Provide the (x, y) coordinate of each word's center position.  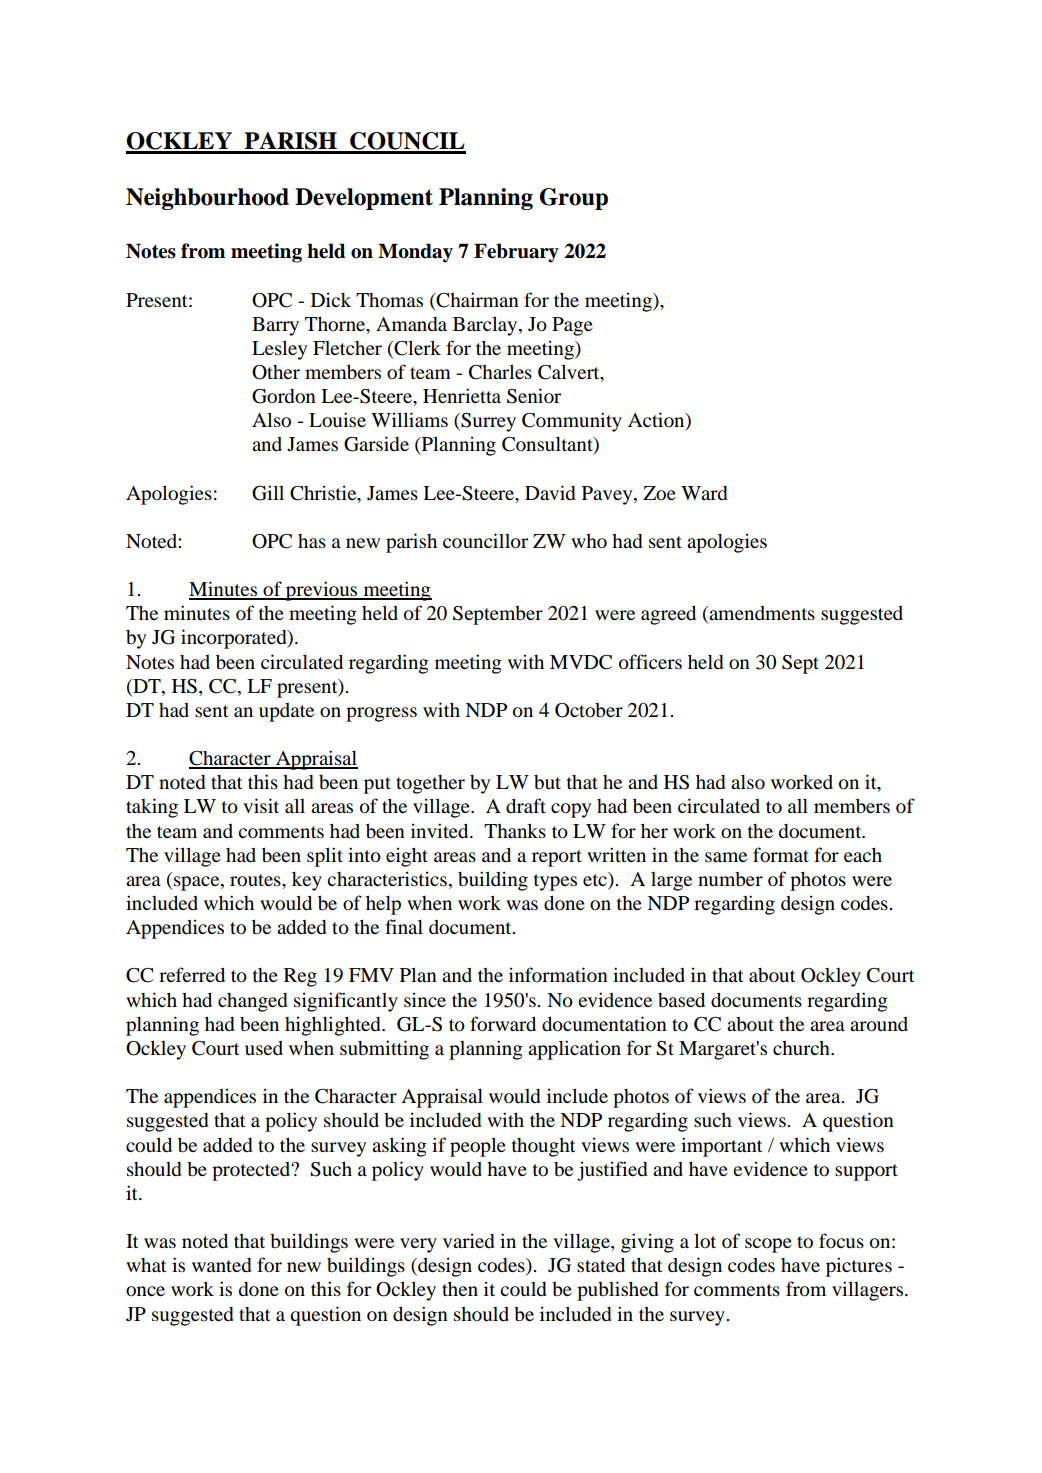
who (589, 541)
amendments (761, 614)
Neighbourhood (207, 199)
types (555, 882)
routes (256, 880)
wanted (222, 1265)
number (730, 879)
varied (469, 1241)
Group (574, 199)
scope (768, 1245)
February (516, 253)
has (312, 541)
